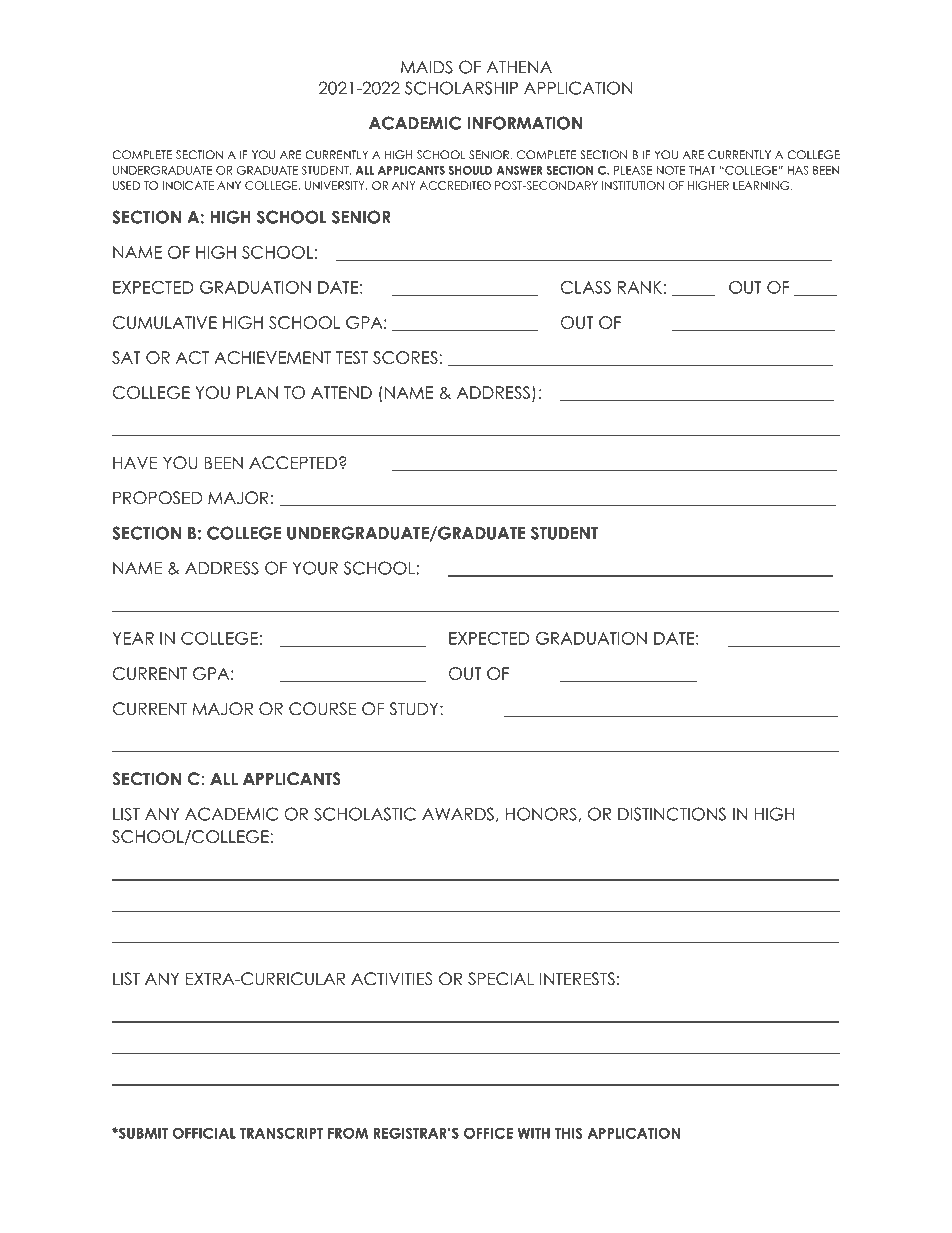 The image size is (952, 1233). I want to click on THAT, so click(702, 170).
